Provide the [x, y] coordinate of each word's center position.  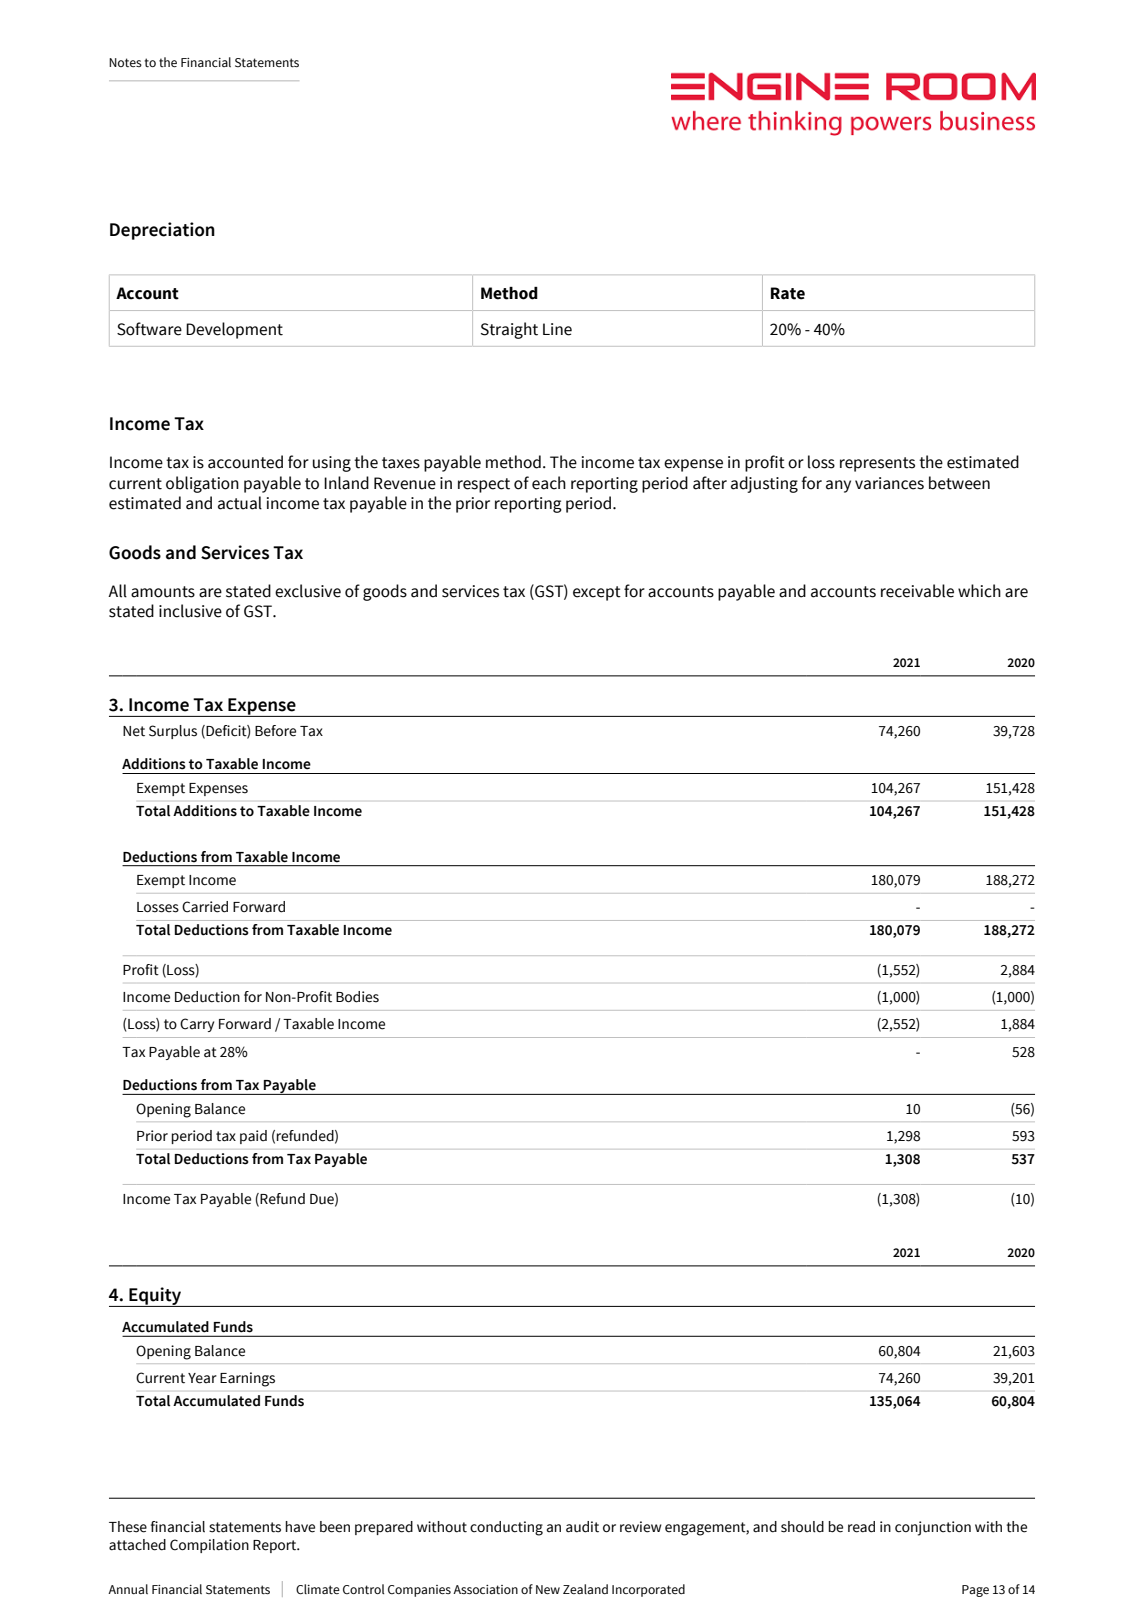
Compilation [209, 1546]
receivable [917, 591]
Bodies [357, 997]
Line [557, 329]
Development [234, 330]
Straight [509, 330]
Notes [125, 62]
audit [582, 1527]
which [979, 591]
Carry [197, 1025]
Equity [155, 1297]
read [861, 1527]
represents [877, 464]
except [597, 593]
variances [889, 483]
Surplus [173, 732]
